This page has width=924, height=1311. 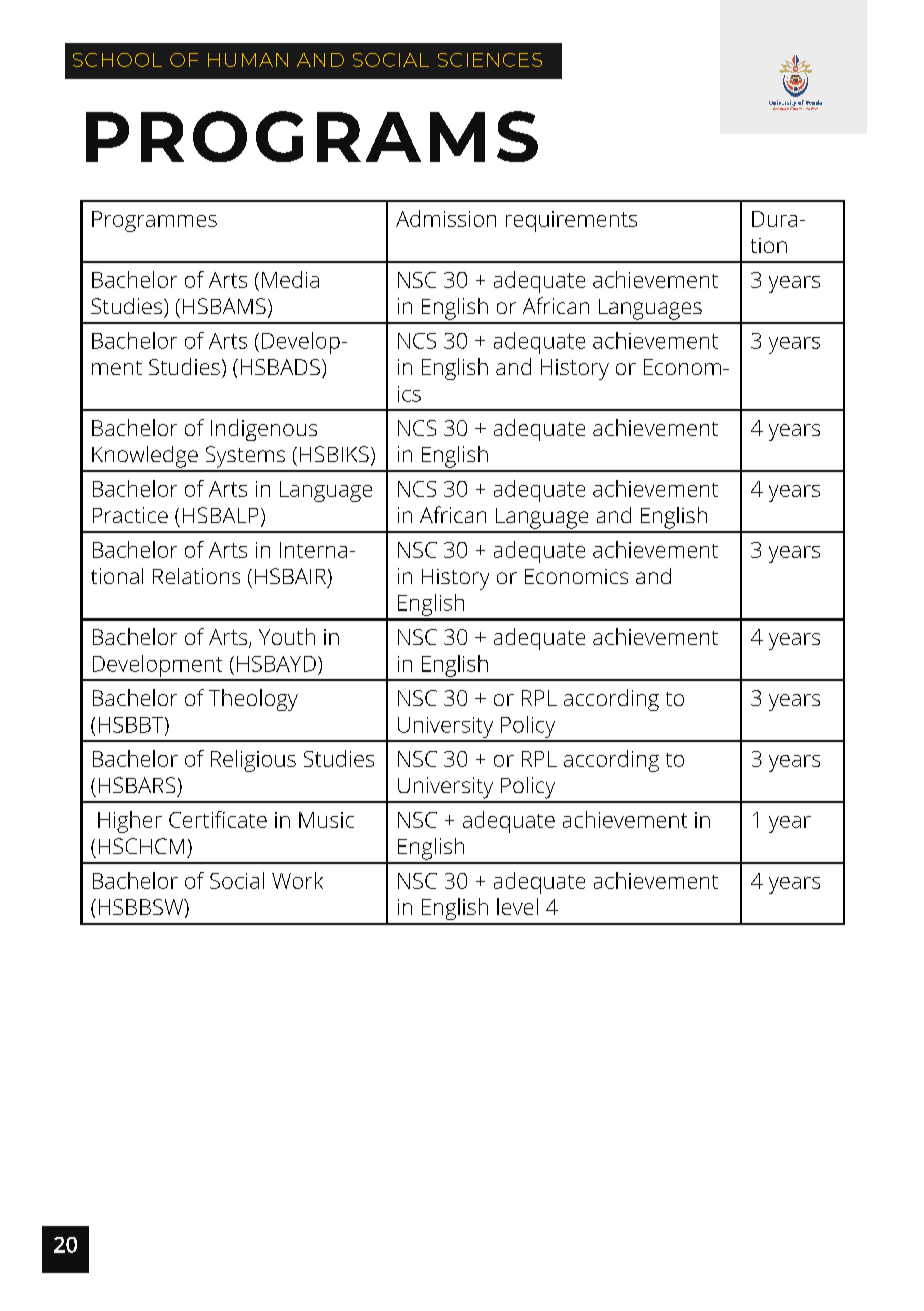 What do you see at coordinates (287, 636) in the page?
I see `Youth` at bounding box center [287, 636].
